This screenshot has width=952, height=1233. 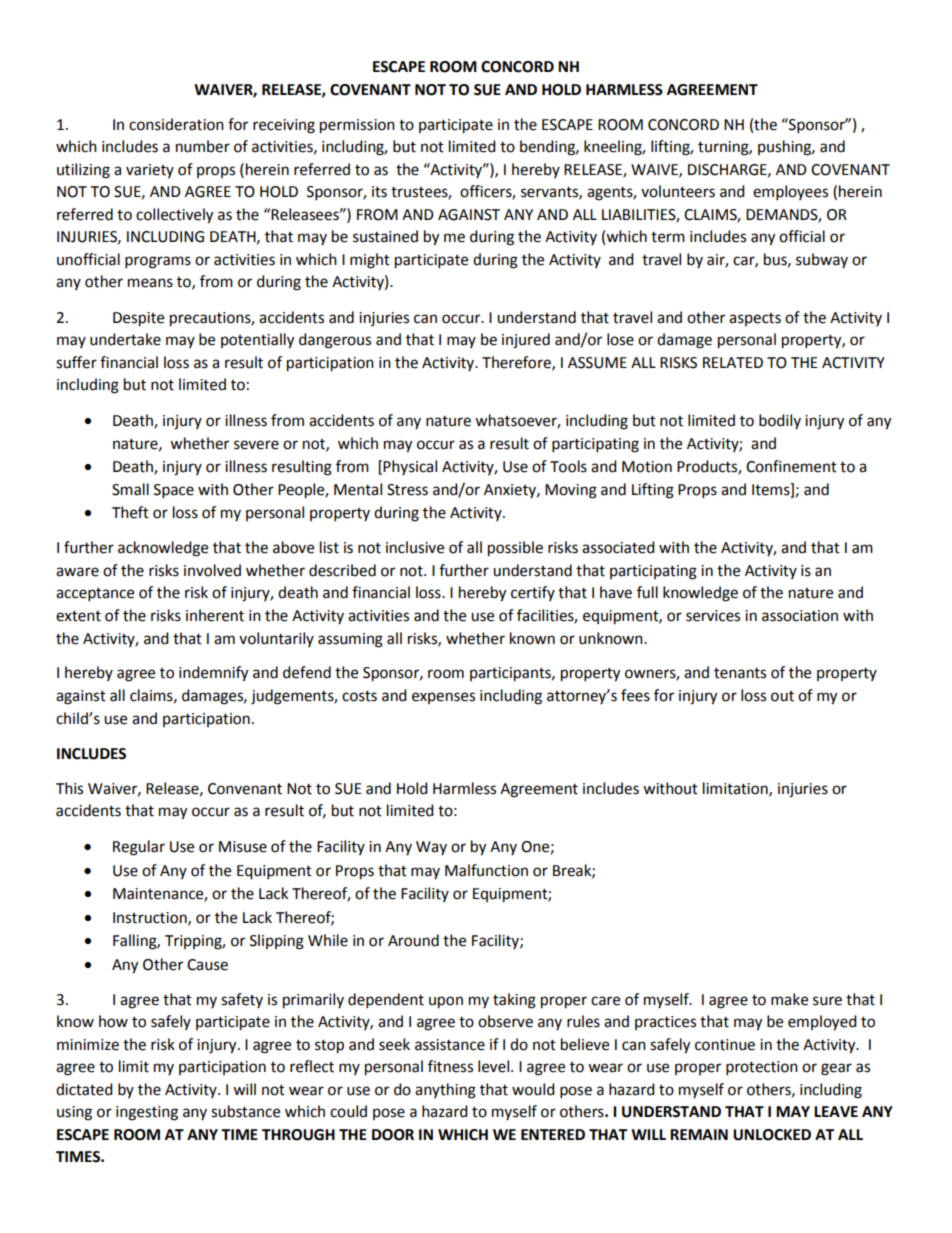 I want to click on UNLOCKED, so click(x=772, y=1135).
